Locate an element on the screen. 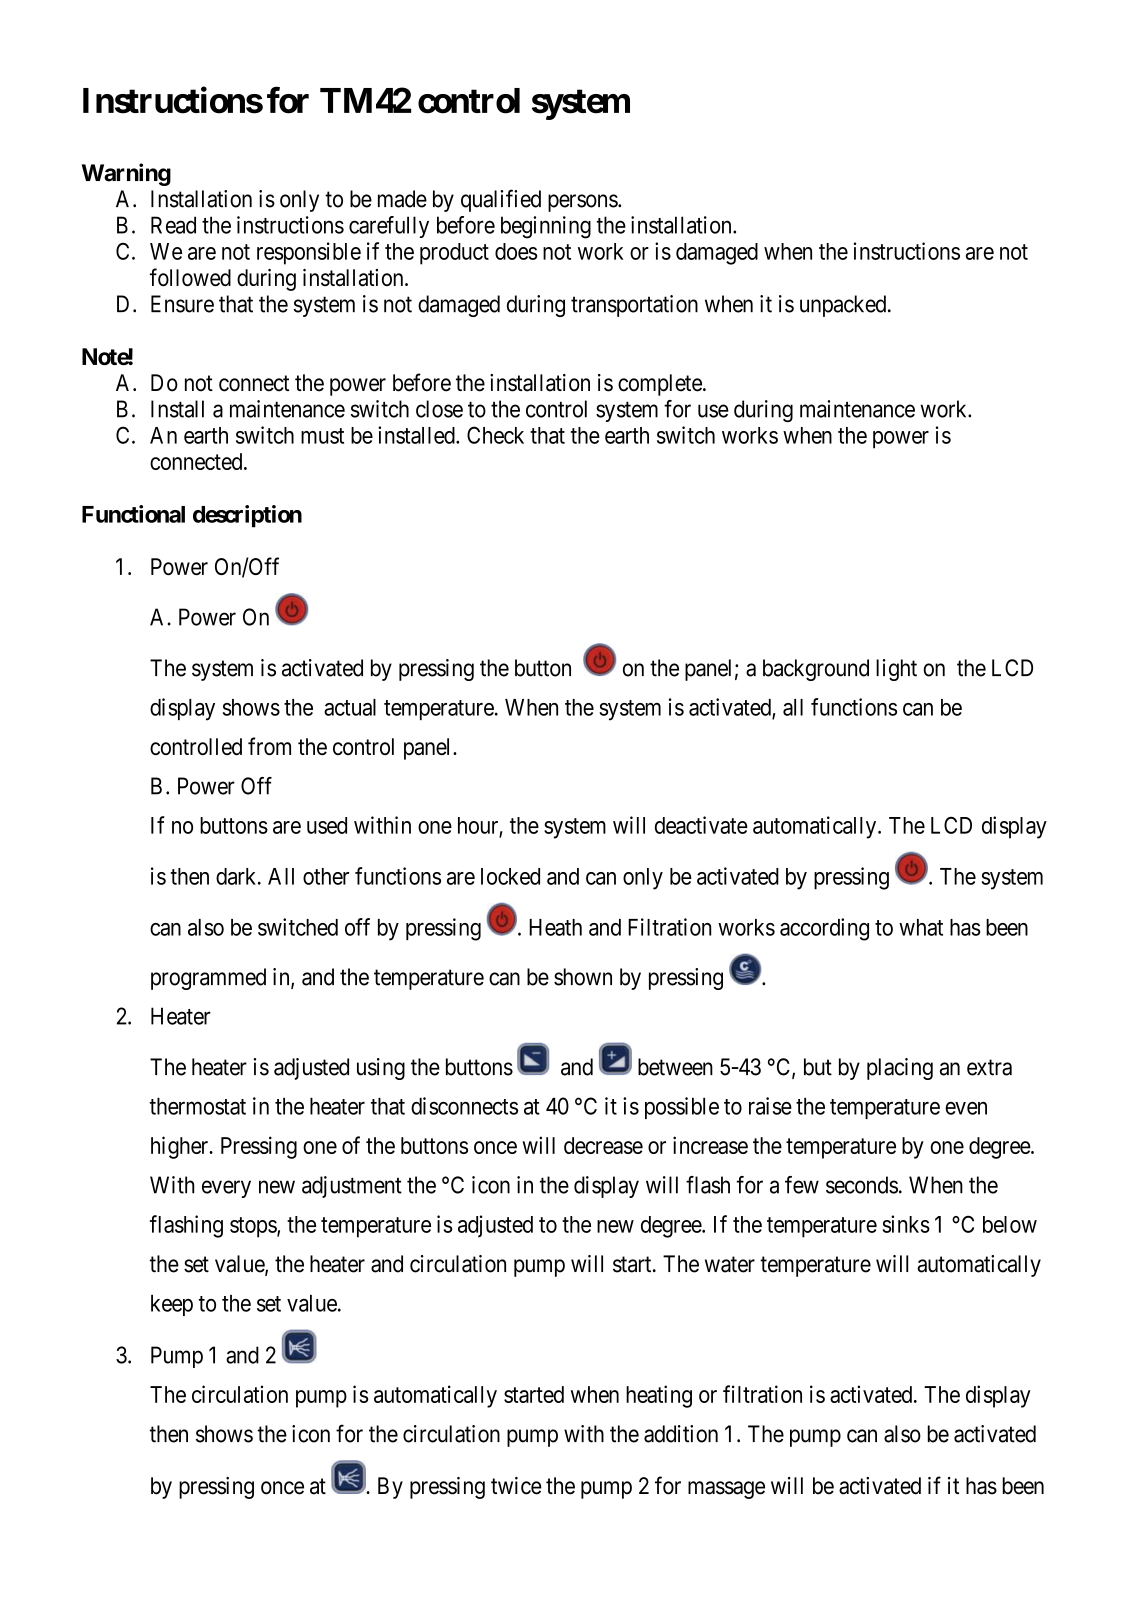 Image resolution: width=1134 pixels, height=1603 pixels. keep is located at coordinates (172, 1305).
